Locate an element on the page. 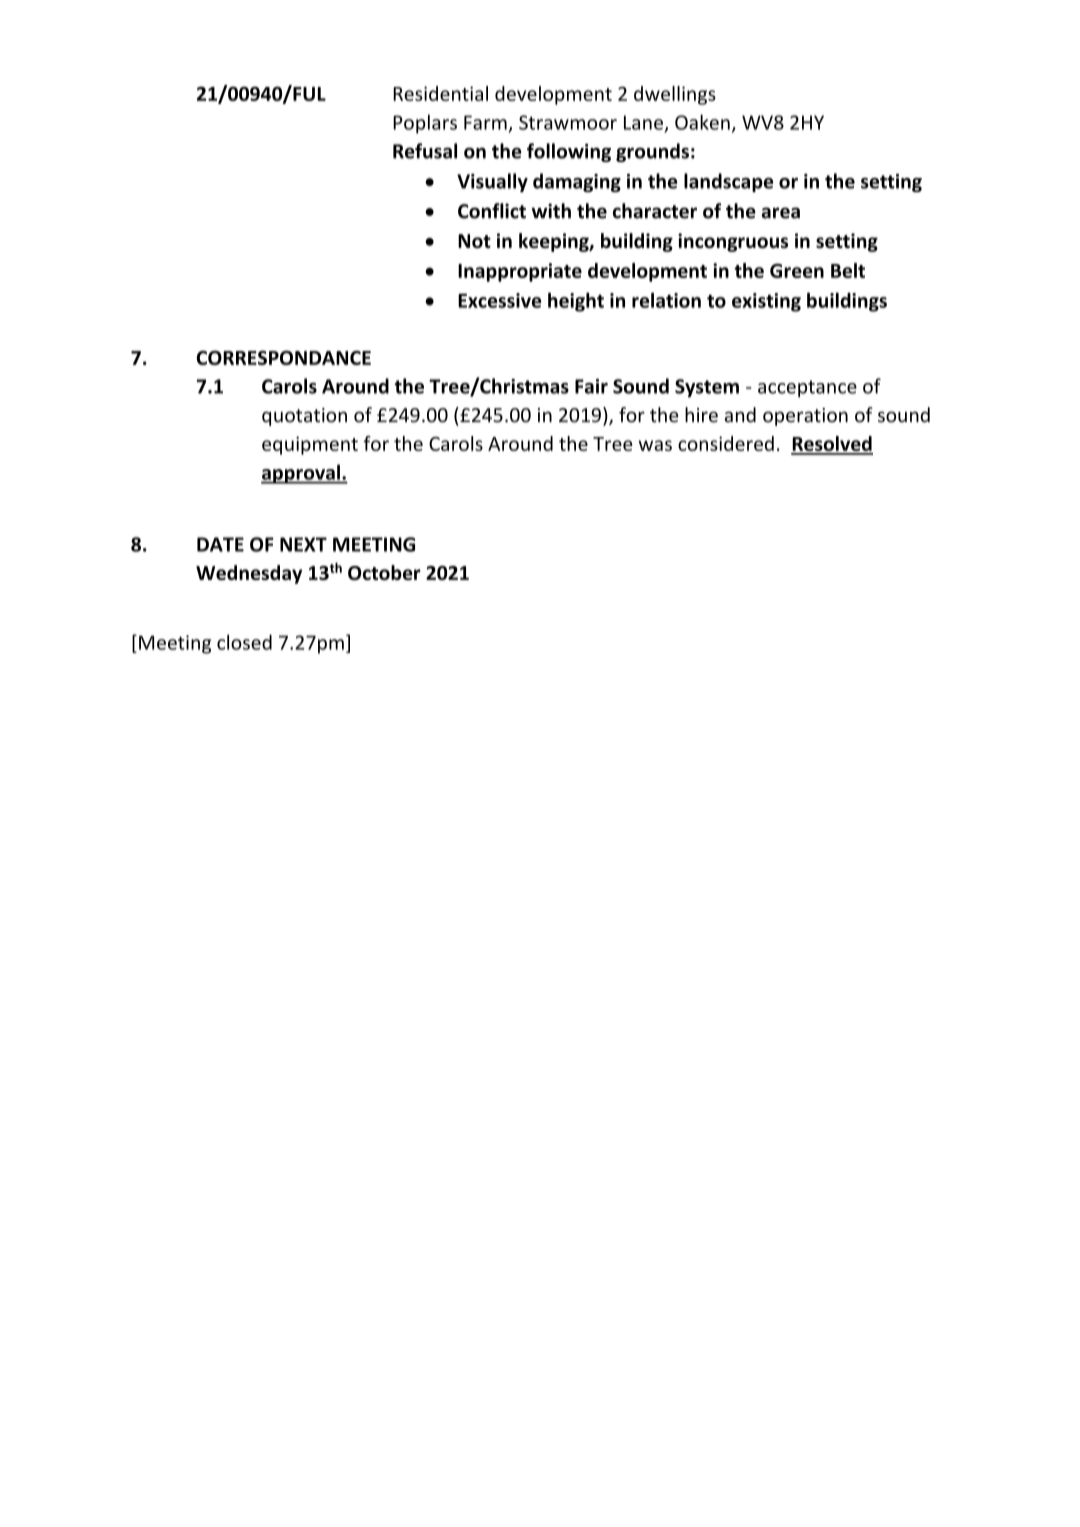 This image has height=1527, width=1080. closed is located at coordinates (244, 642).
